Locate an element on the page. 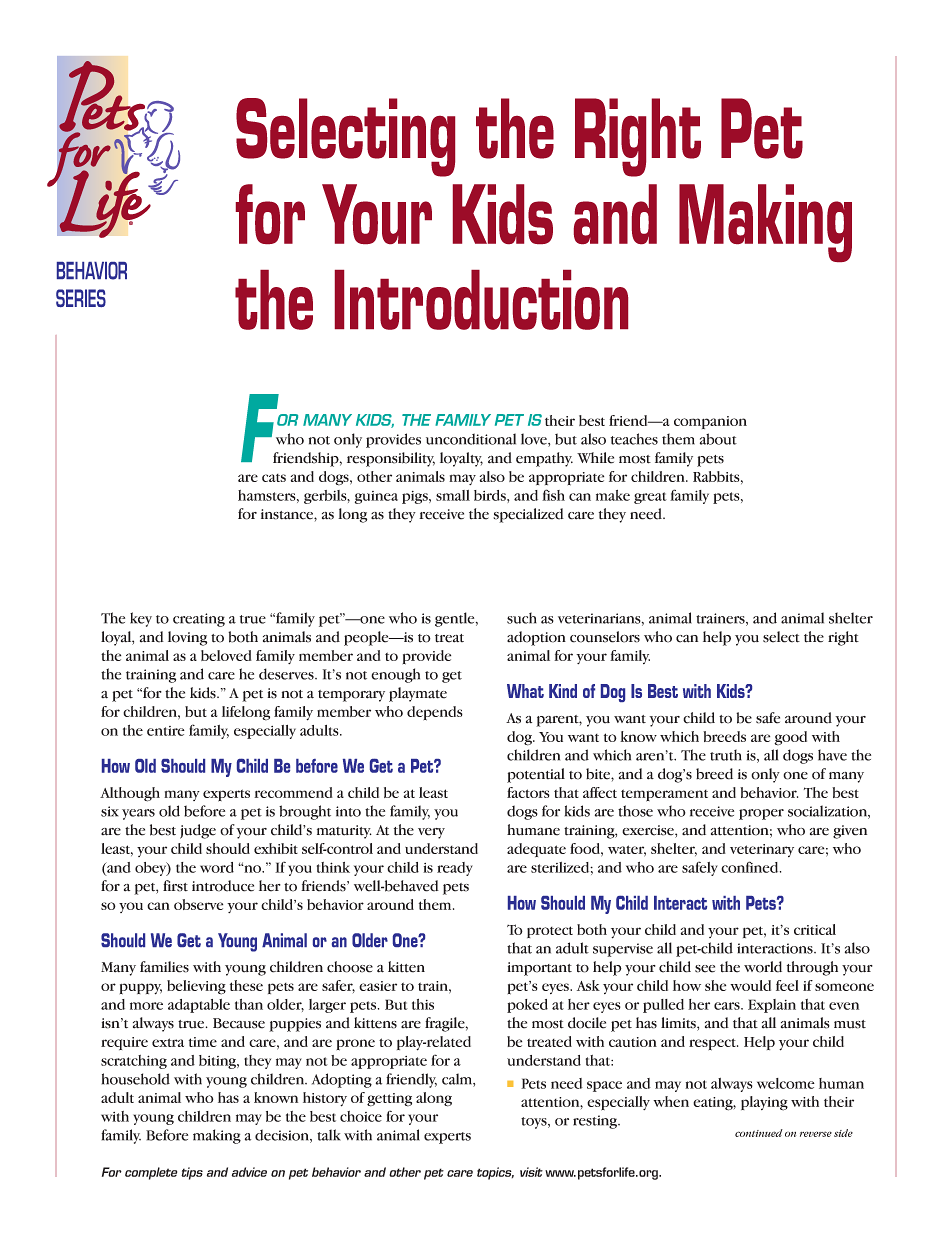  great is located at coordinates (650, 498).
